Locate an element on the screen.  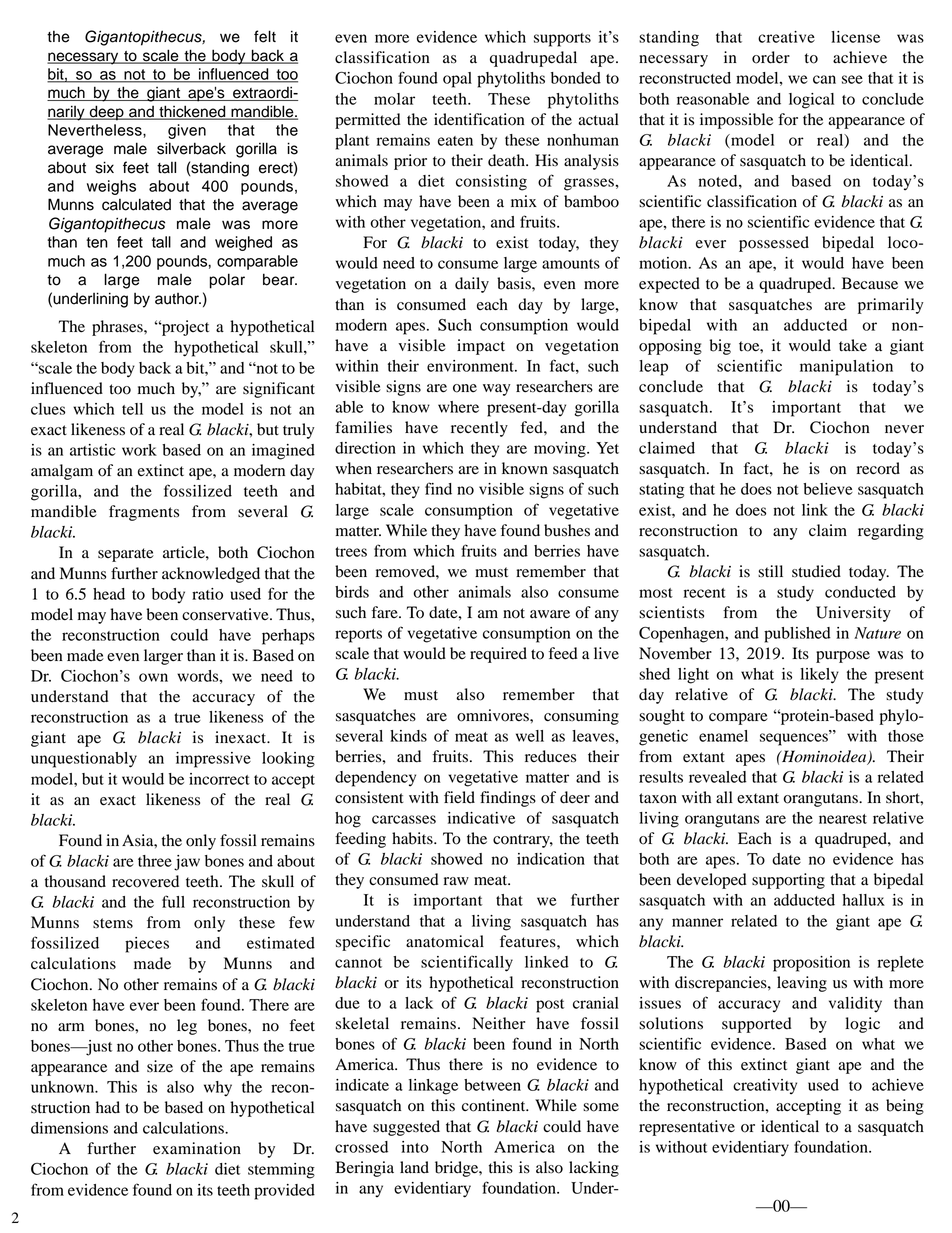
take is located at coordinates (853, 345).
